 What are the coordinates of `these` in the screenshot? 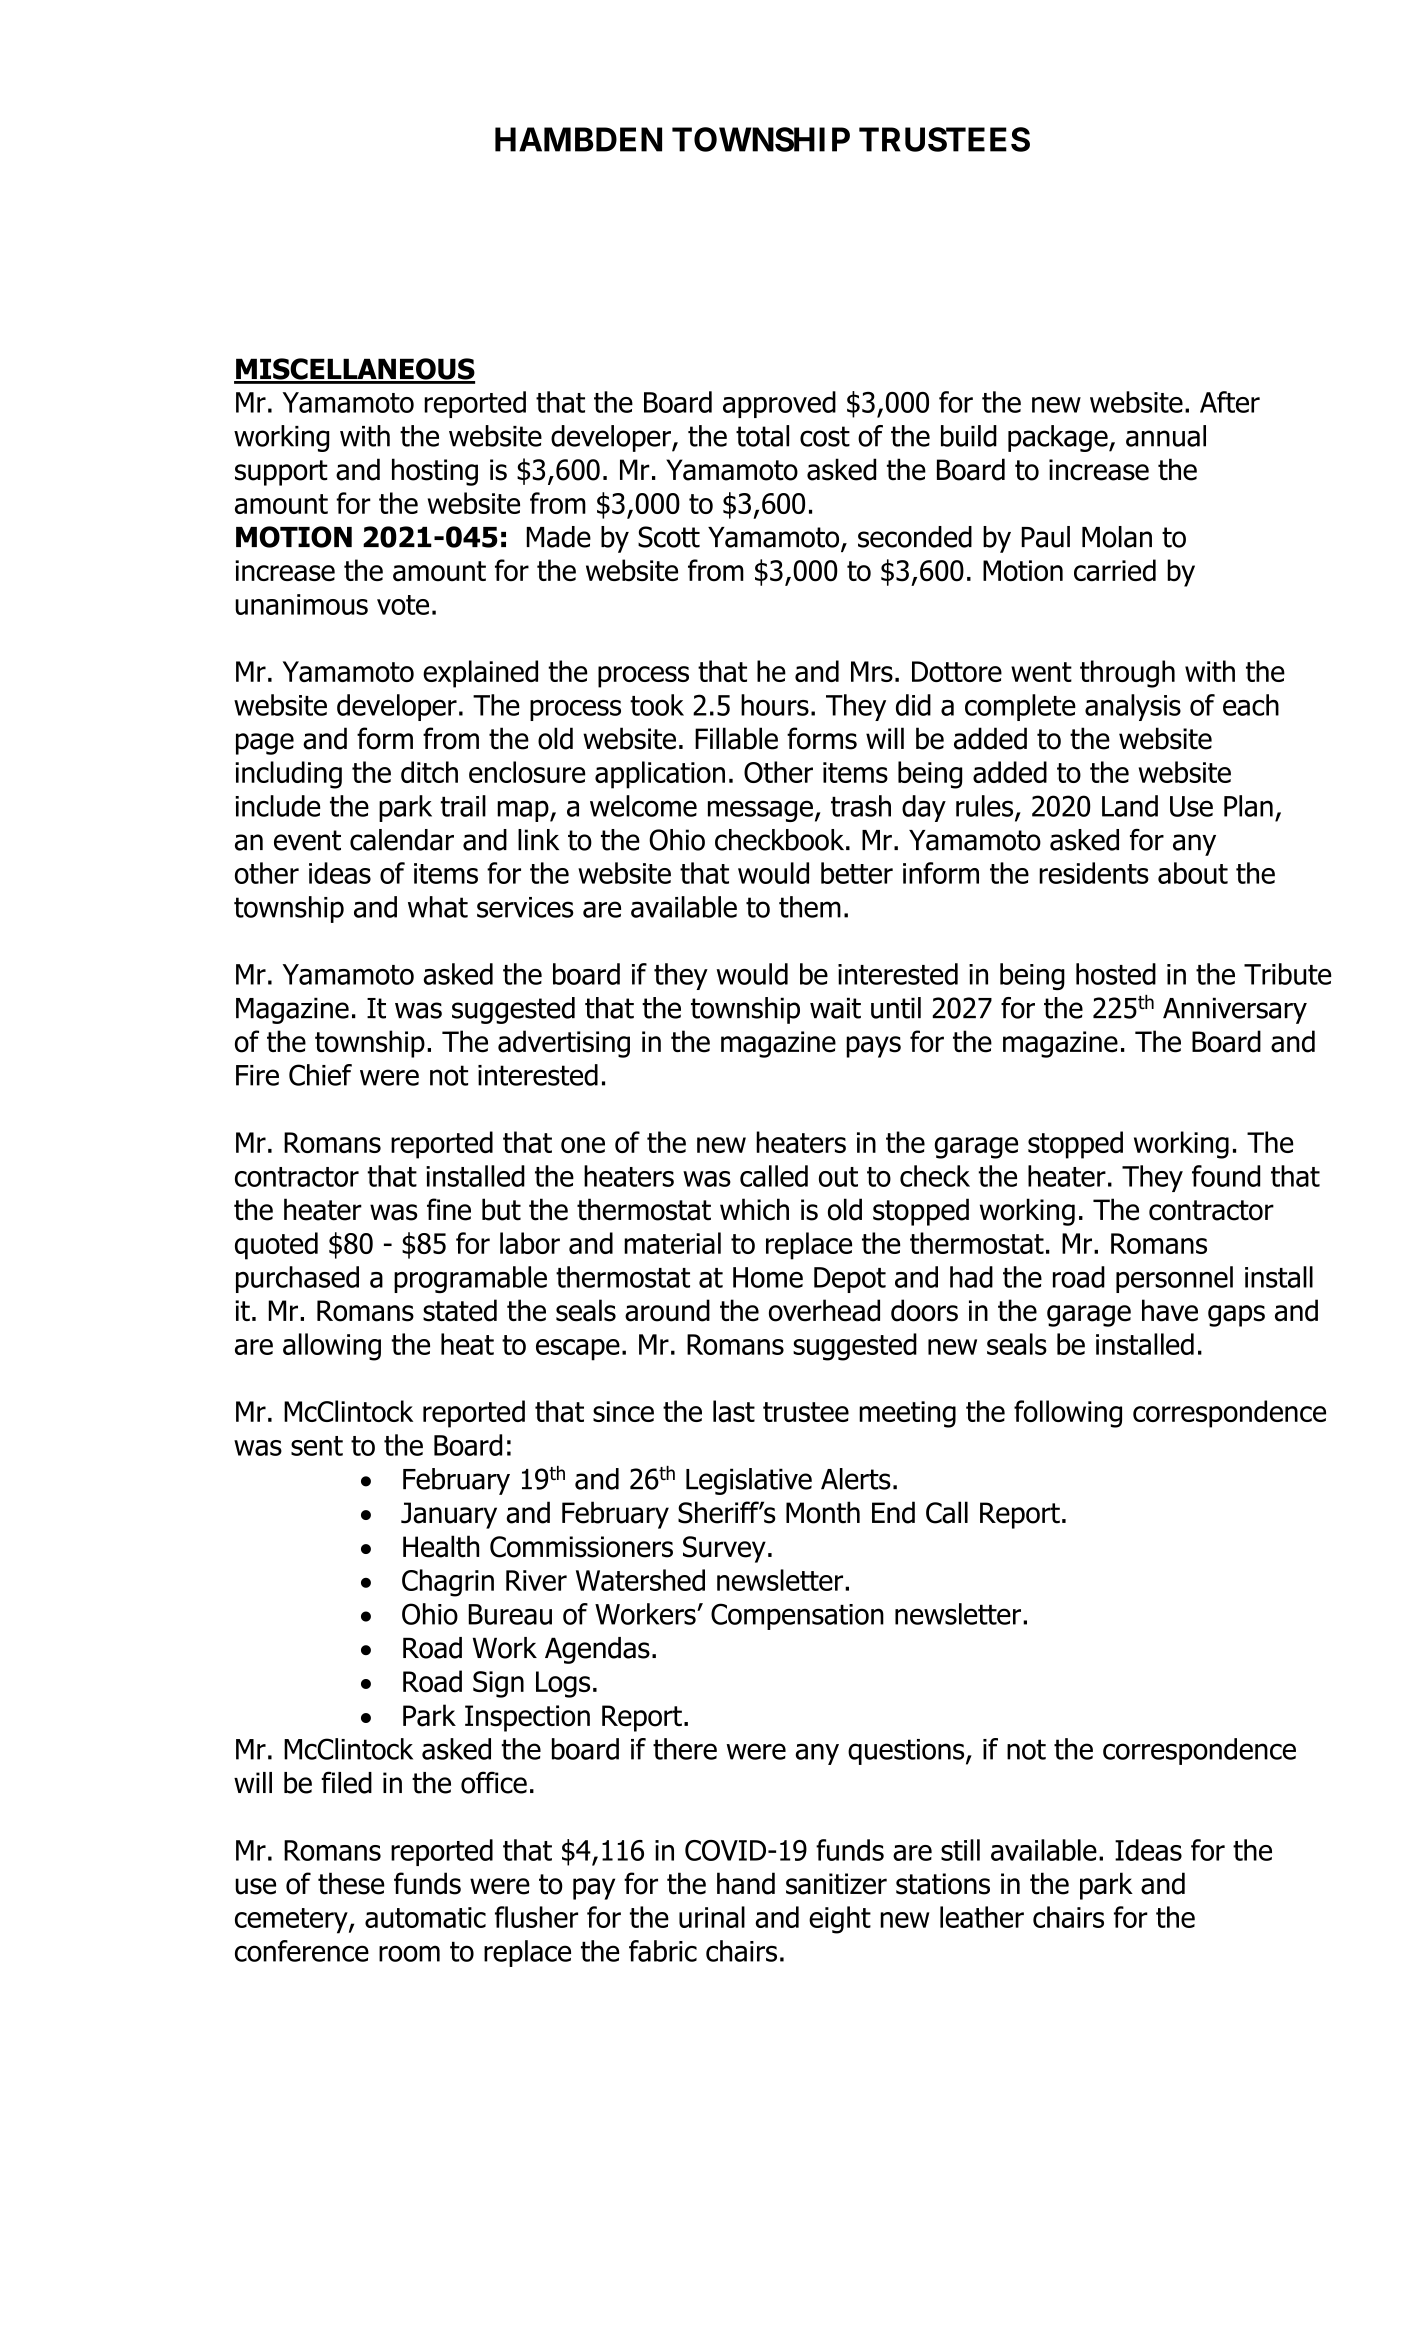 It's located at (351, 1883).
